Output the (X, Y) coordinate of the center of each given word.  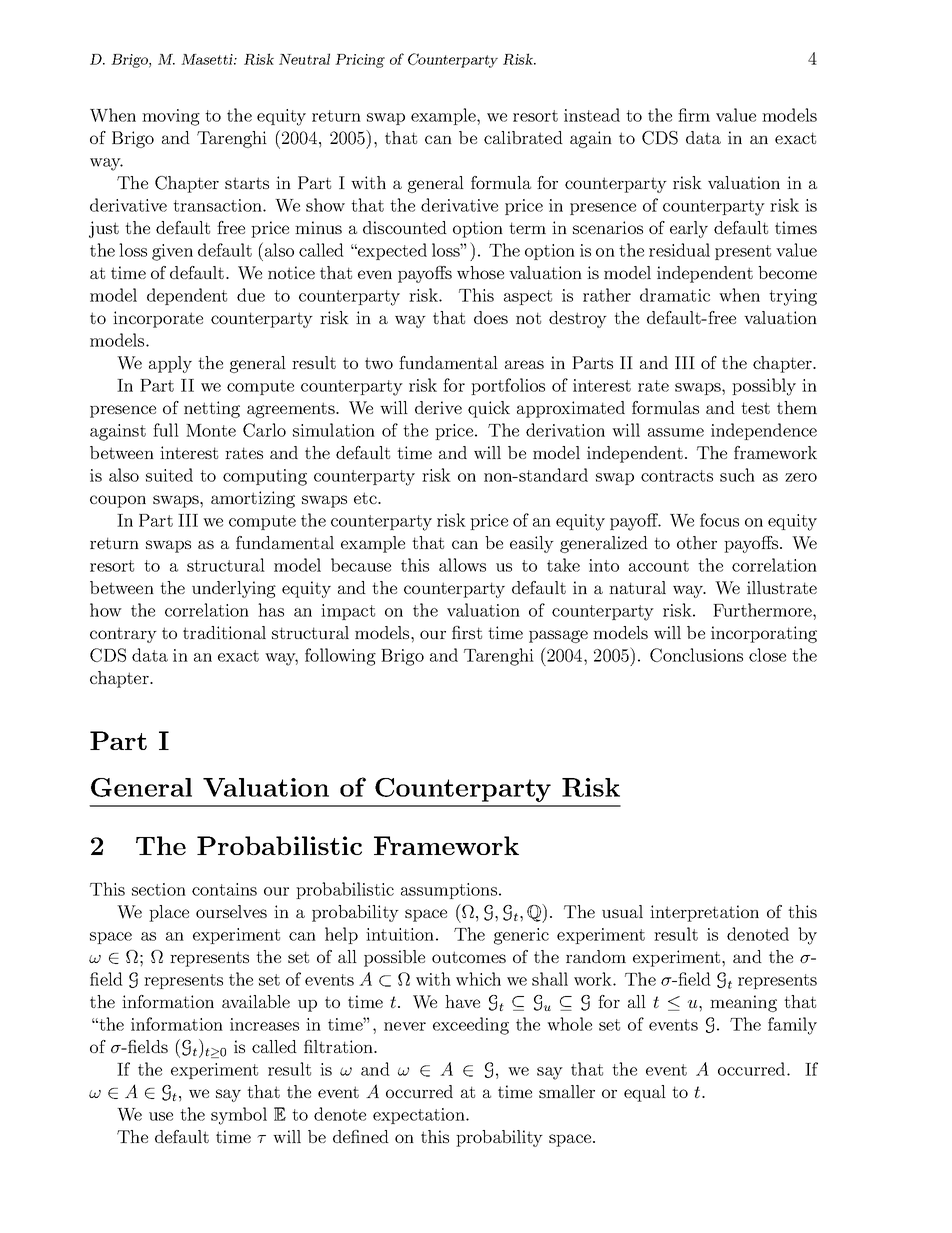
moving (171, 117)
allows (462, 565)
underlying (234, 589)
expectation (420, 1116)
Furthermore (763, 610)
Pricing (360, 61)
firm (694, 115)
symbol (239, 1116)
